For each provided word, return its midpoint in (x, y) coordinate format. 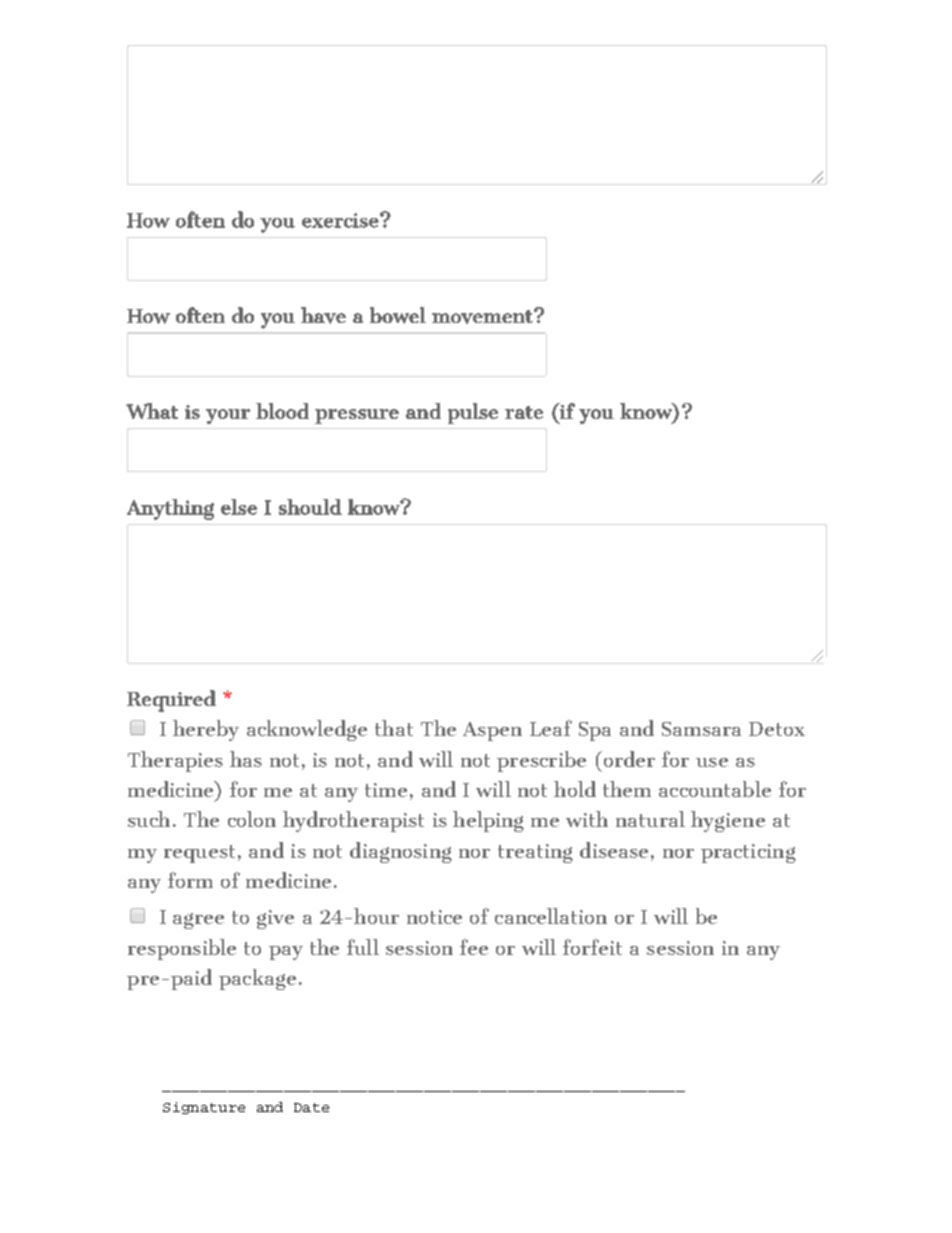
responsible (182, 949)
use (712, 762)
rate (524, 412)
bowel (398, 315)
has (246, 759)
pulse (473, 413)
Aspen (492, 731)
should (310, 507)
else (239, 507)
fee (474, 947)
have (323, 315)
